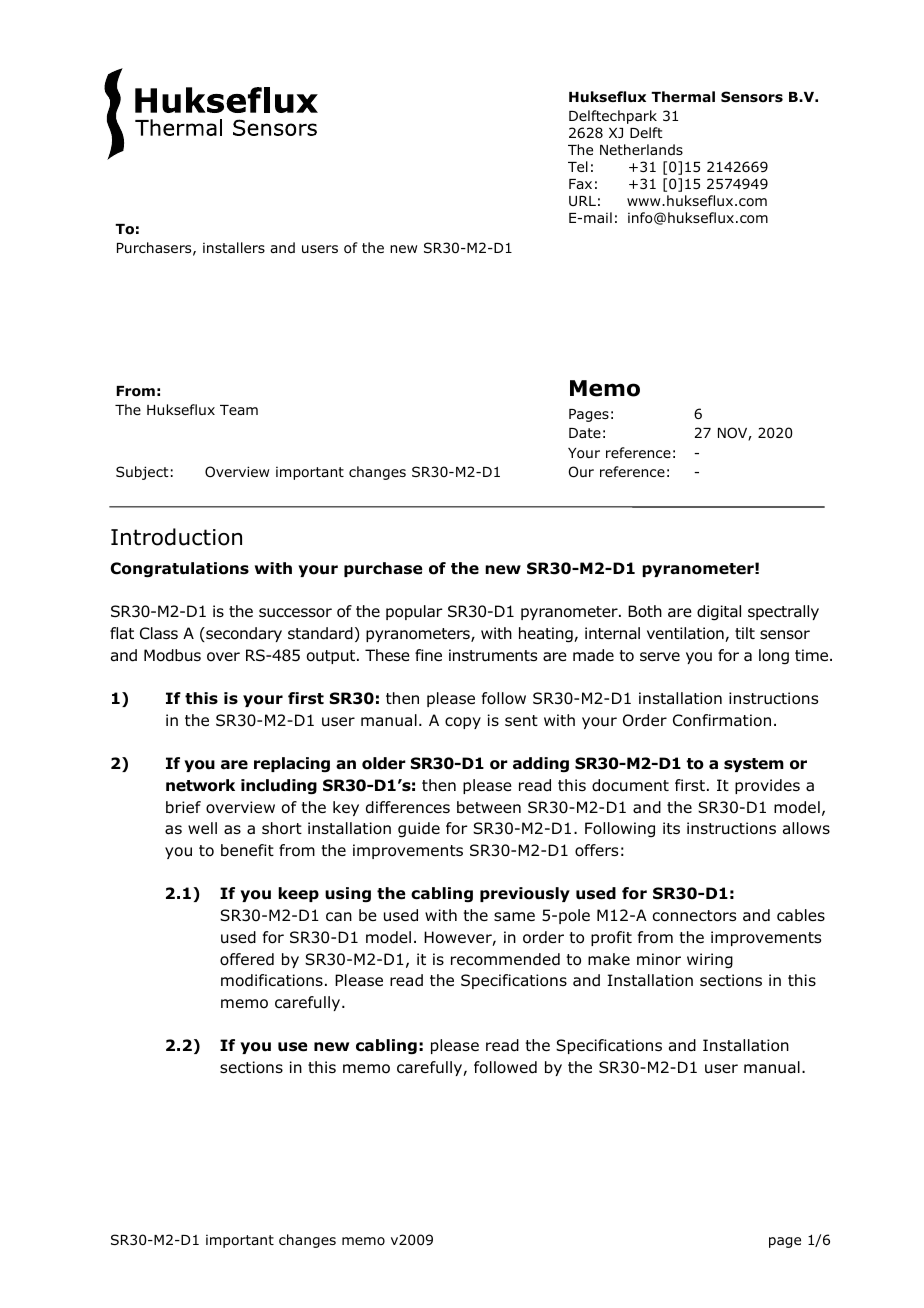  What do you see at coordinates (582, 201) in the image?
I see `URL` at bounding box center [582, 201].
